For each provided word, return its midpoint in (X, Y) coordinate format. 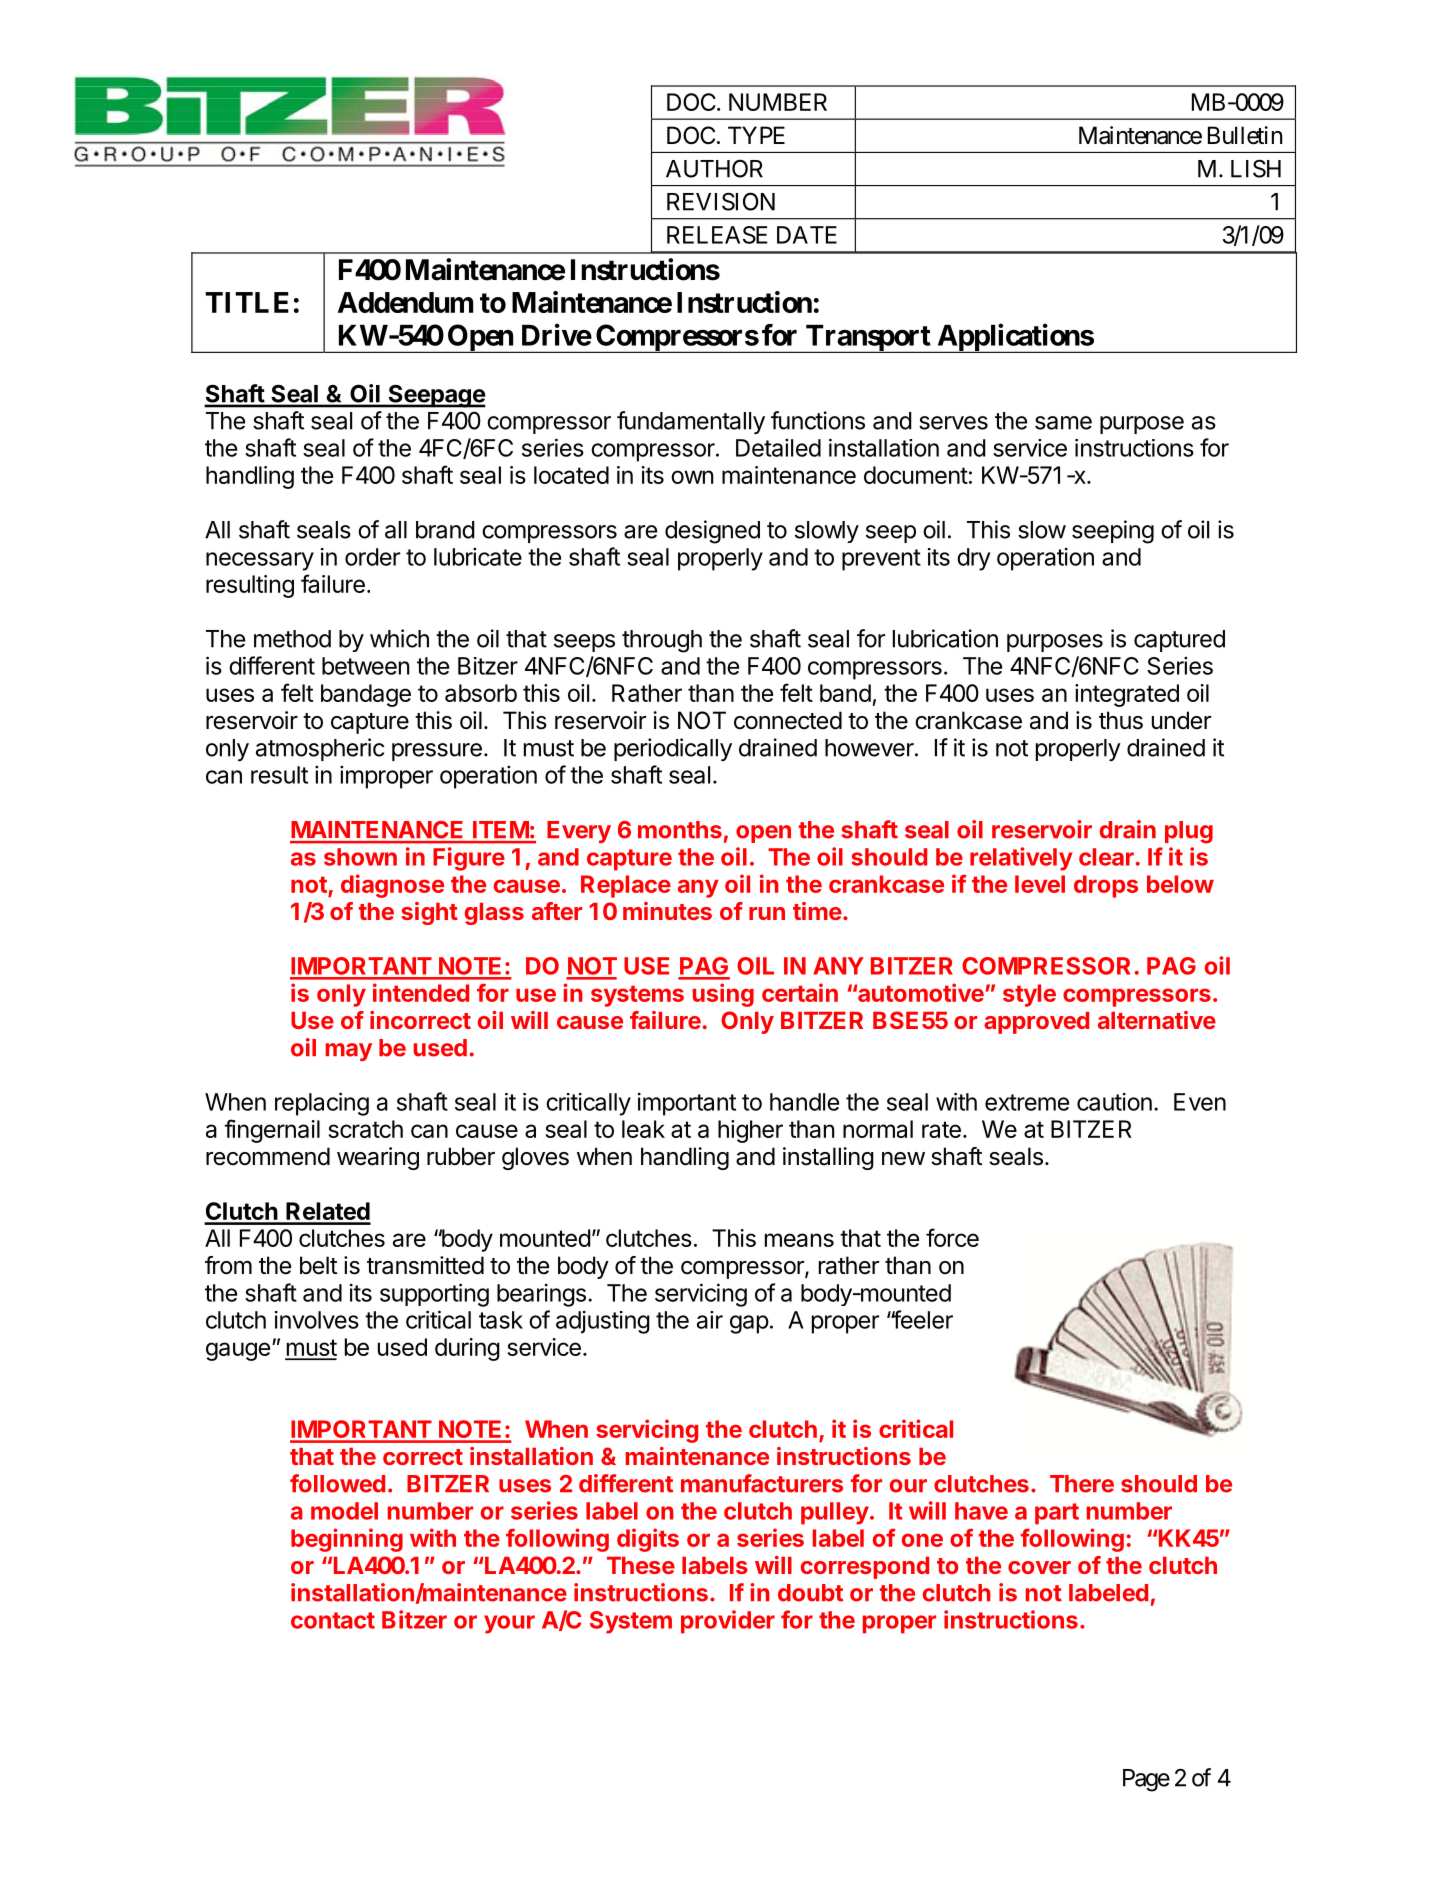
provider (728, 1622)
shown (360, 857)
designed (712, 532)
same (1063, 423)
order (372, 557)
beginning (347, 1540)
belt (318, 1265)
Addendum (405, 302)
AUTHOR (714, 168)
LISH (1256, 168)
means (799, 1240)
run (767, 913)
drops (1106, 886)
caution (1114, 1102)
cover (1039, 1567)
